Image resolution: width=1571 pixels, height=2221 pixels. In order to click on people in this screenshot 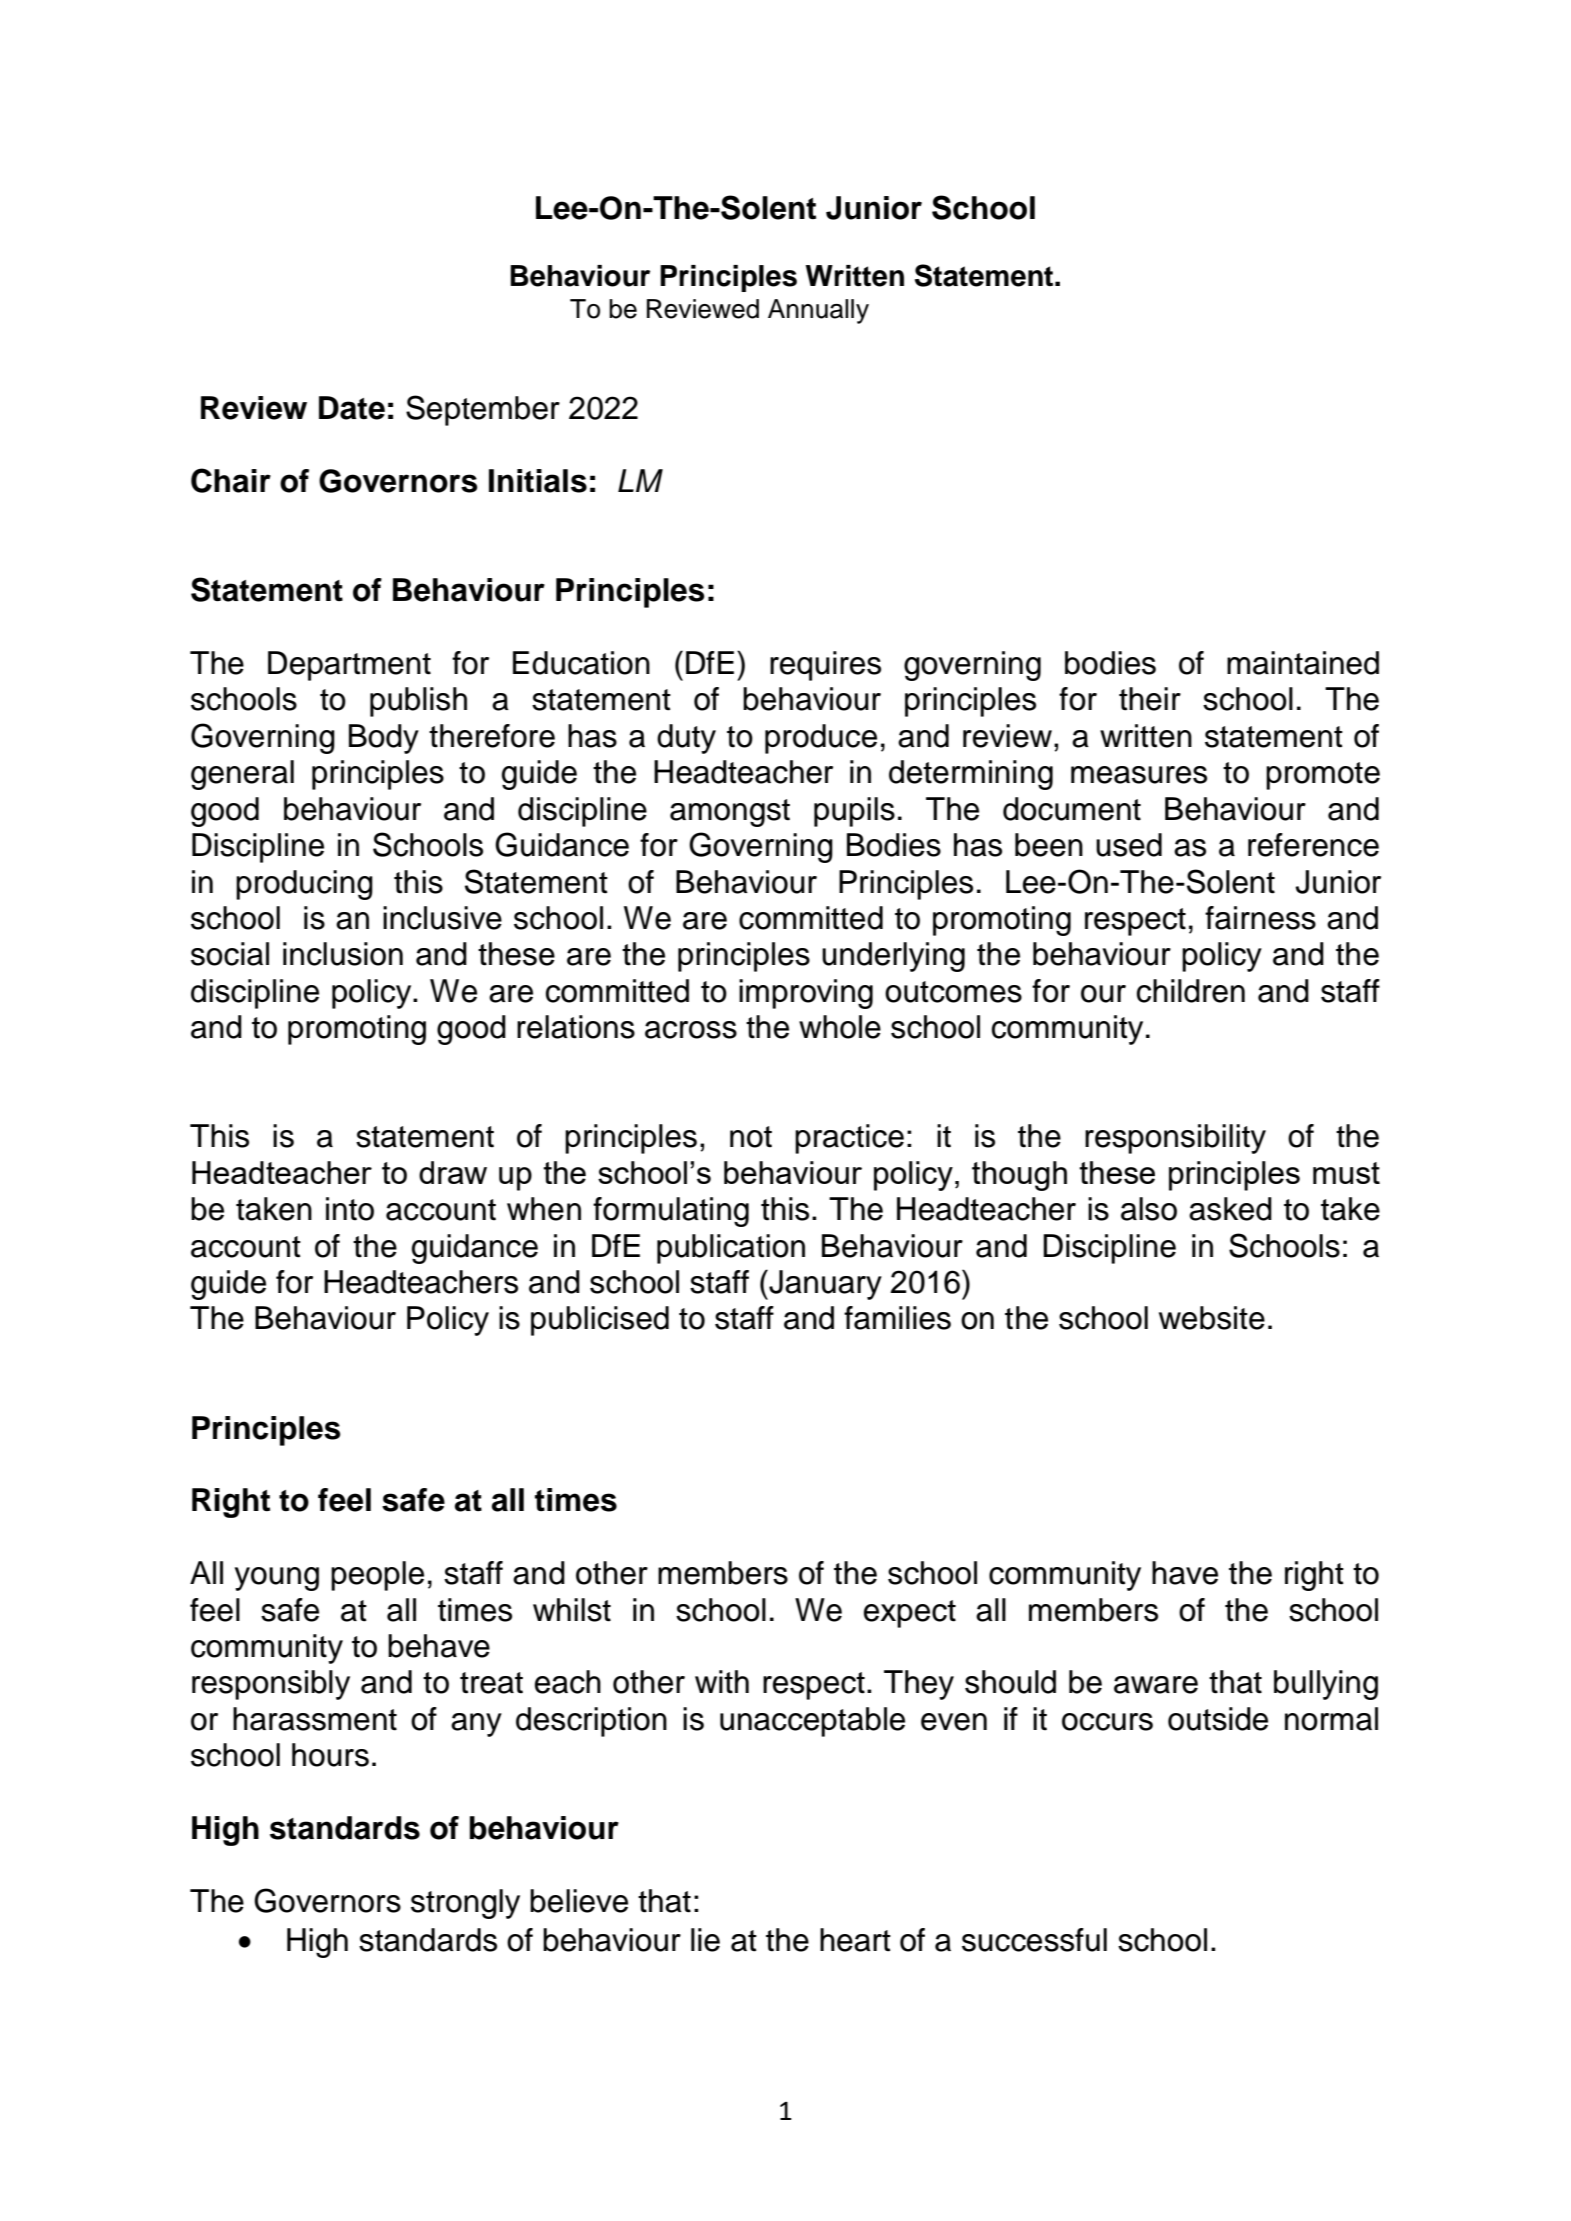, I will do `click(377, 1576)`.
